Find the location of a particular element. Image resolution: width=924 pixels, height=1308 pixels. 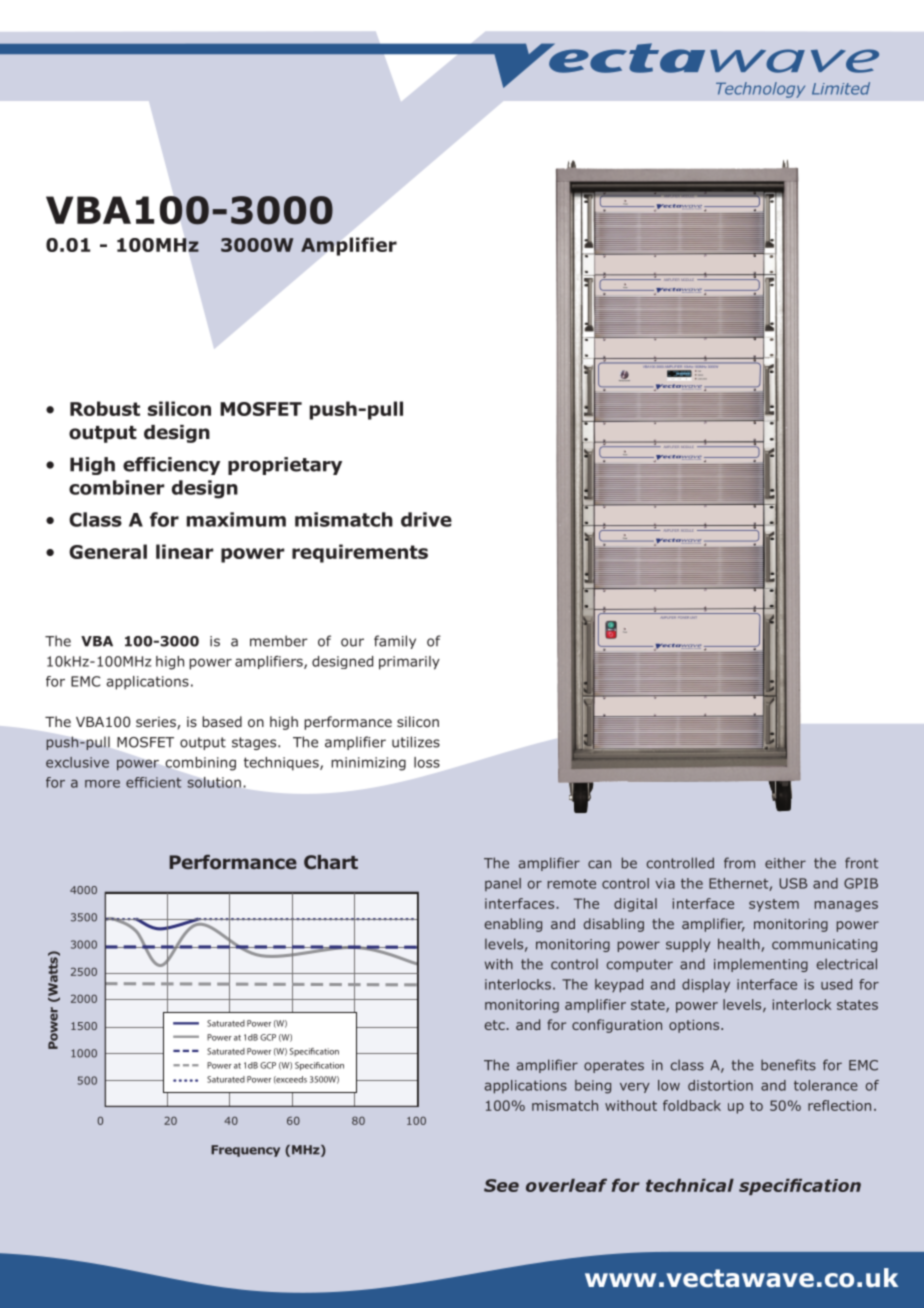

Robust is located at coordinates (105, 408).
